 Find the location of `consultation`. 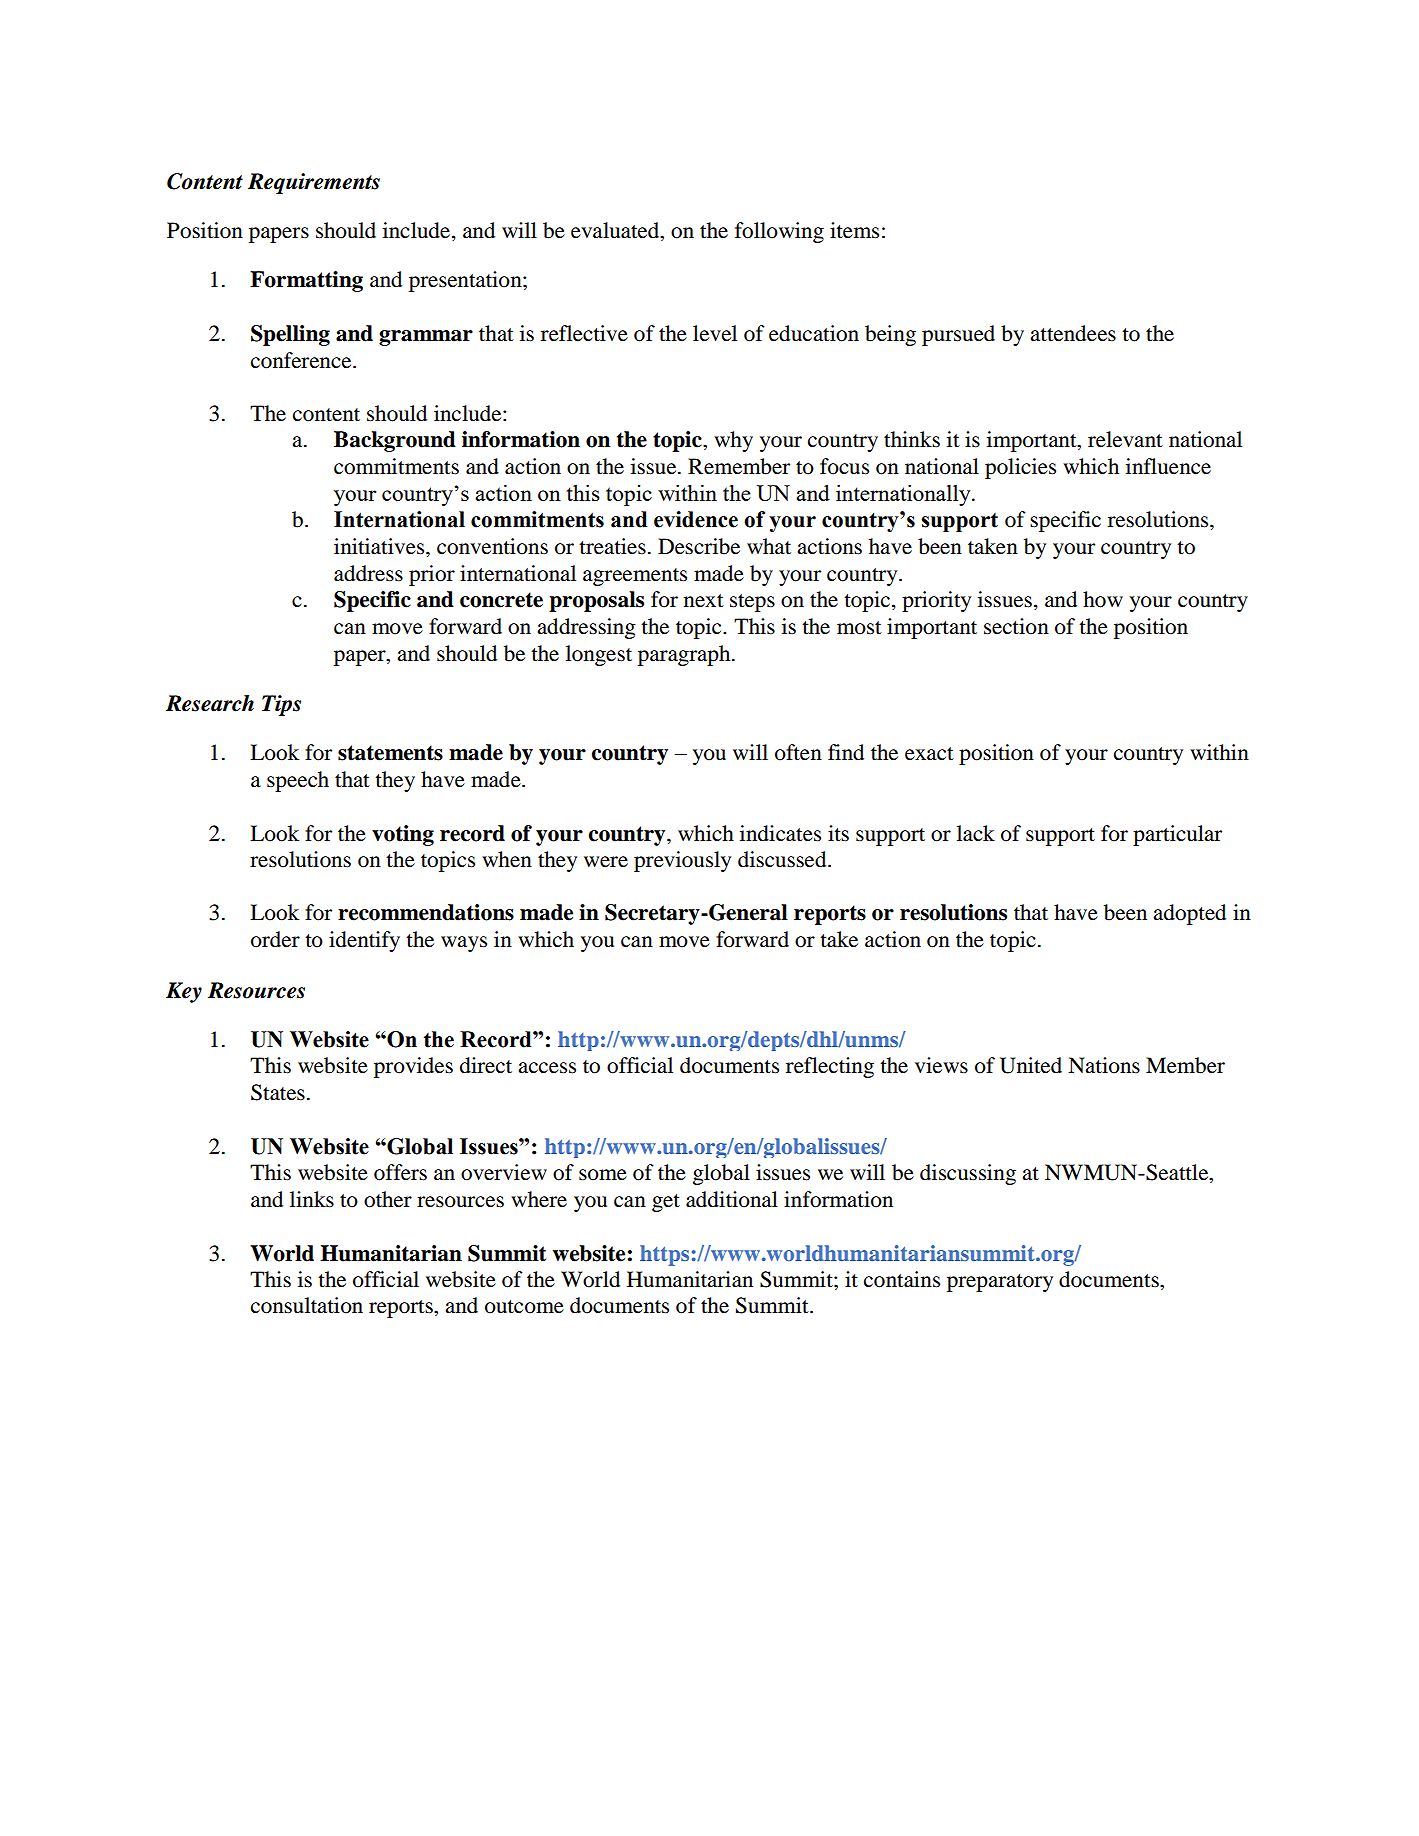

consultation is located at coordinates (307, 1305).
